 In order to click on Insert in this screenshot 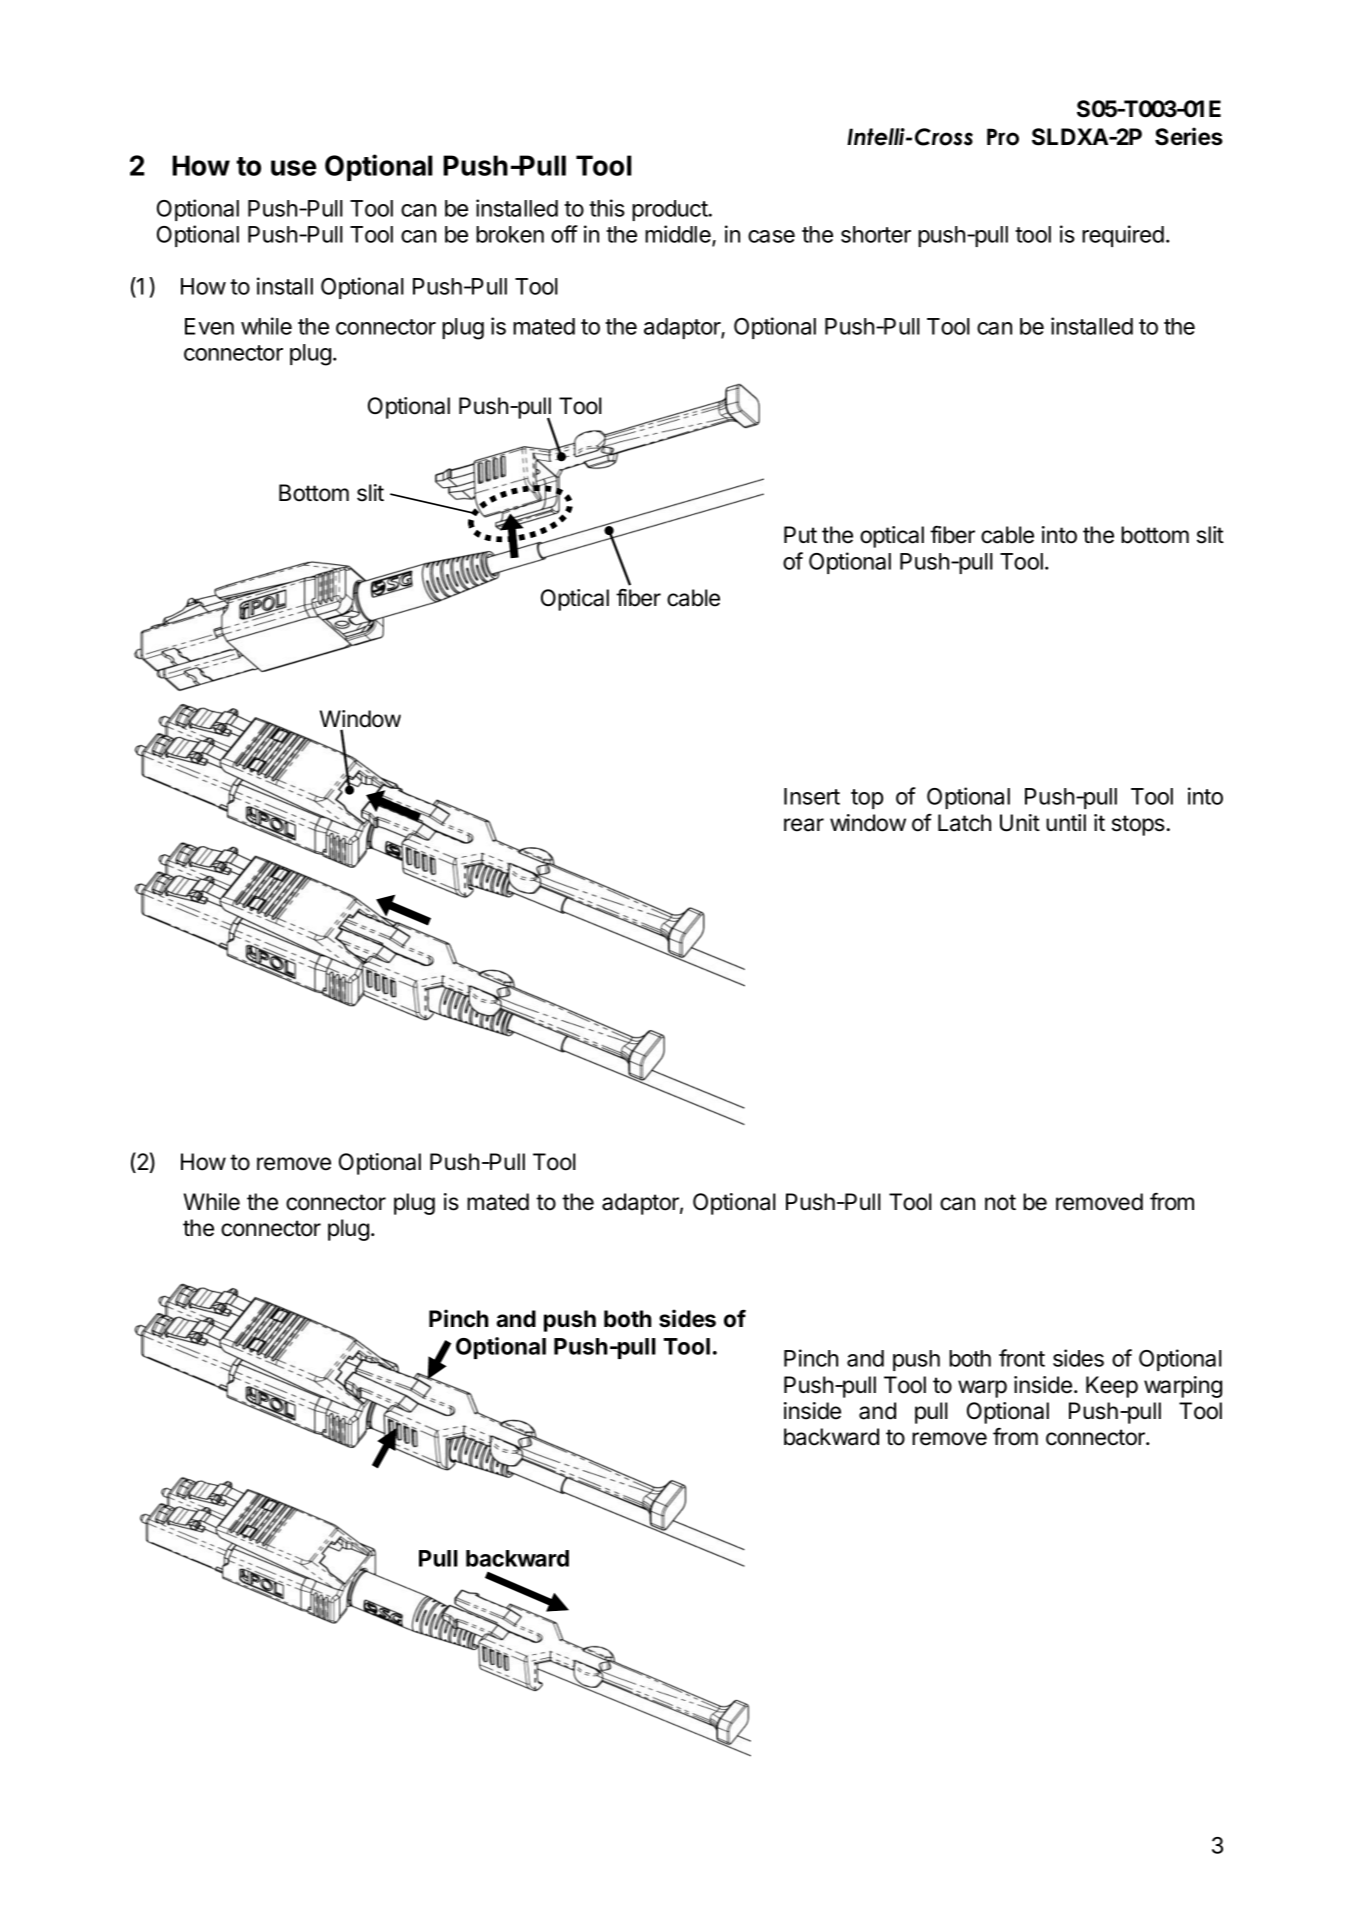, I will do `click(812, 796)`.
